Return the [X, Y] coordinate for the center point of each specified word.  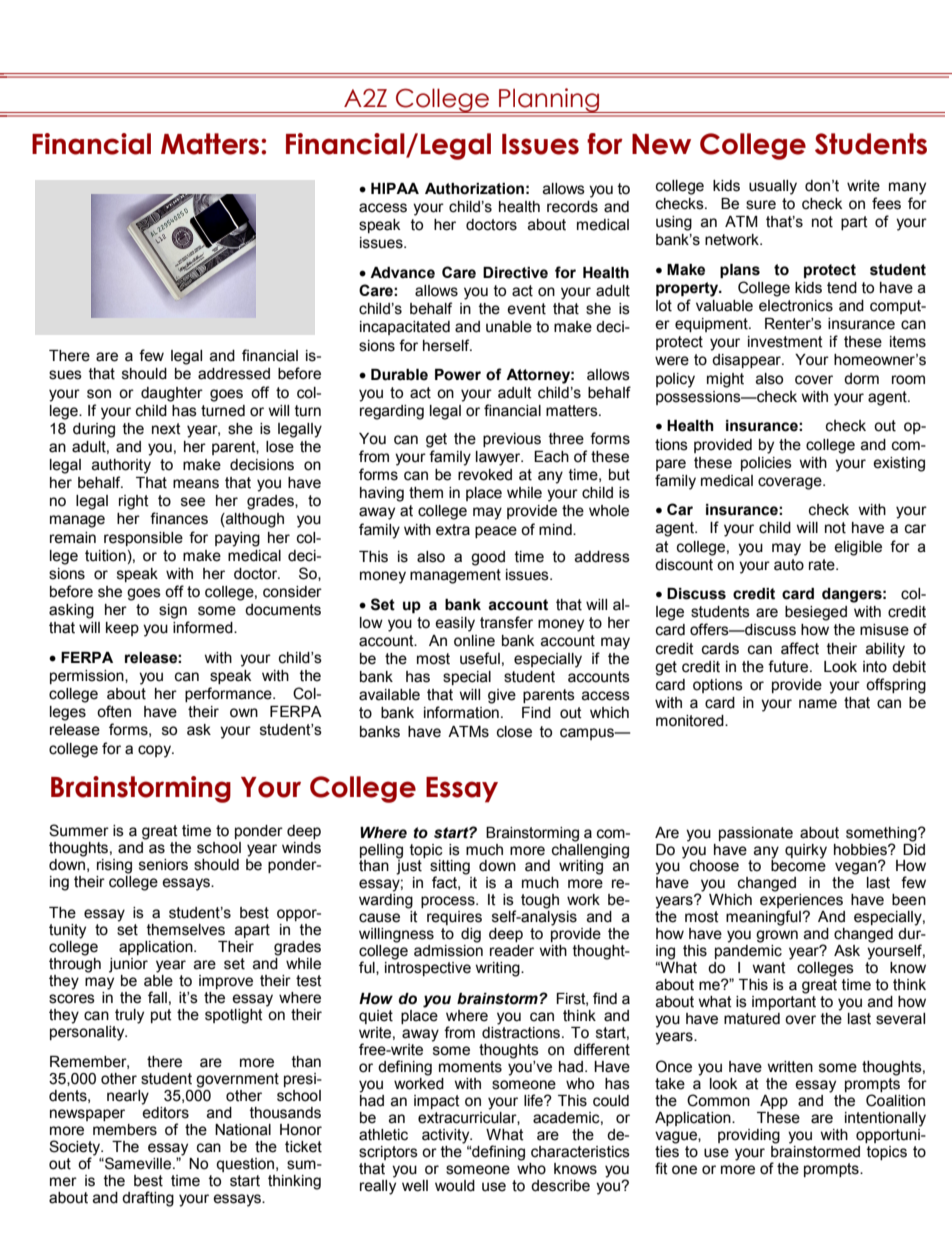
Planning [549, 100]
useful [480, 658]
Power [458, 375]
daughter [172, 394]
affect [800, 648]
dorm [861, 379]
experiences [801, 902]
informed [204, 627]
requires [454, 918]
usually [773, 187]
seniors [163, 865]
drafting [148, 1199]
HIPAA [395, 188]
